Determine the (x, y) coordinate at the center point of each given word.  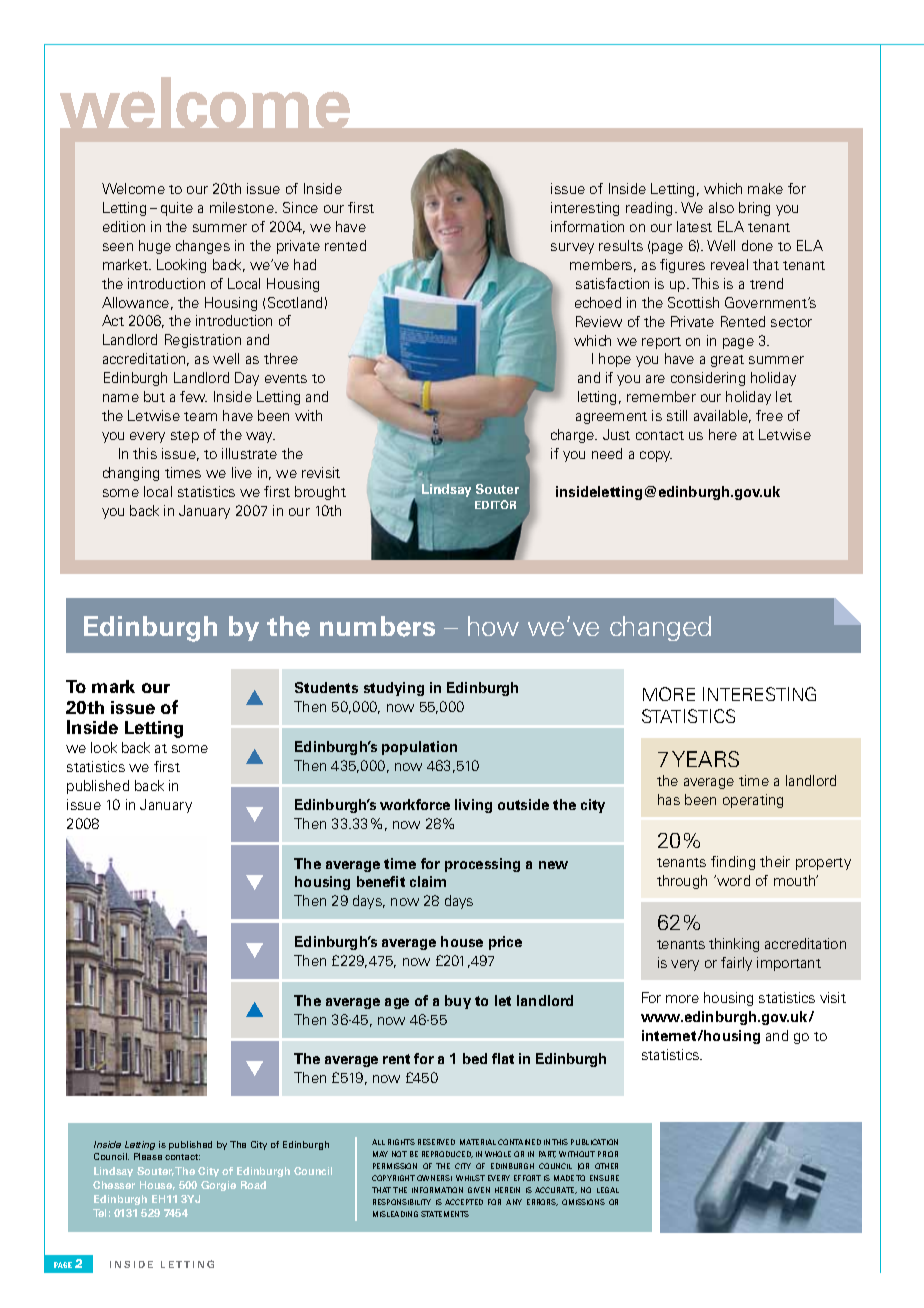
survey (572, 248)
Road (253, 1185)
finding (733, 863)
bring (754, 209)
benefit (381, 881)
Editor (495, 504)
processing (482, 865)
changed (660, 628)
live (242, 472)
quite (177, 209)
